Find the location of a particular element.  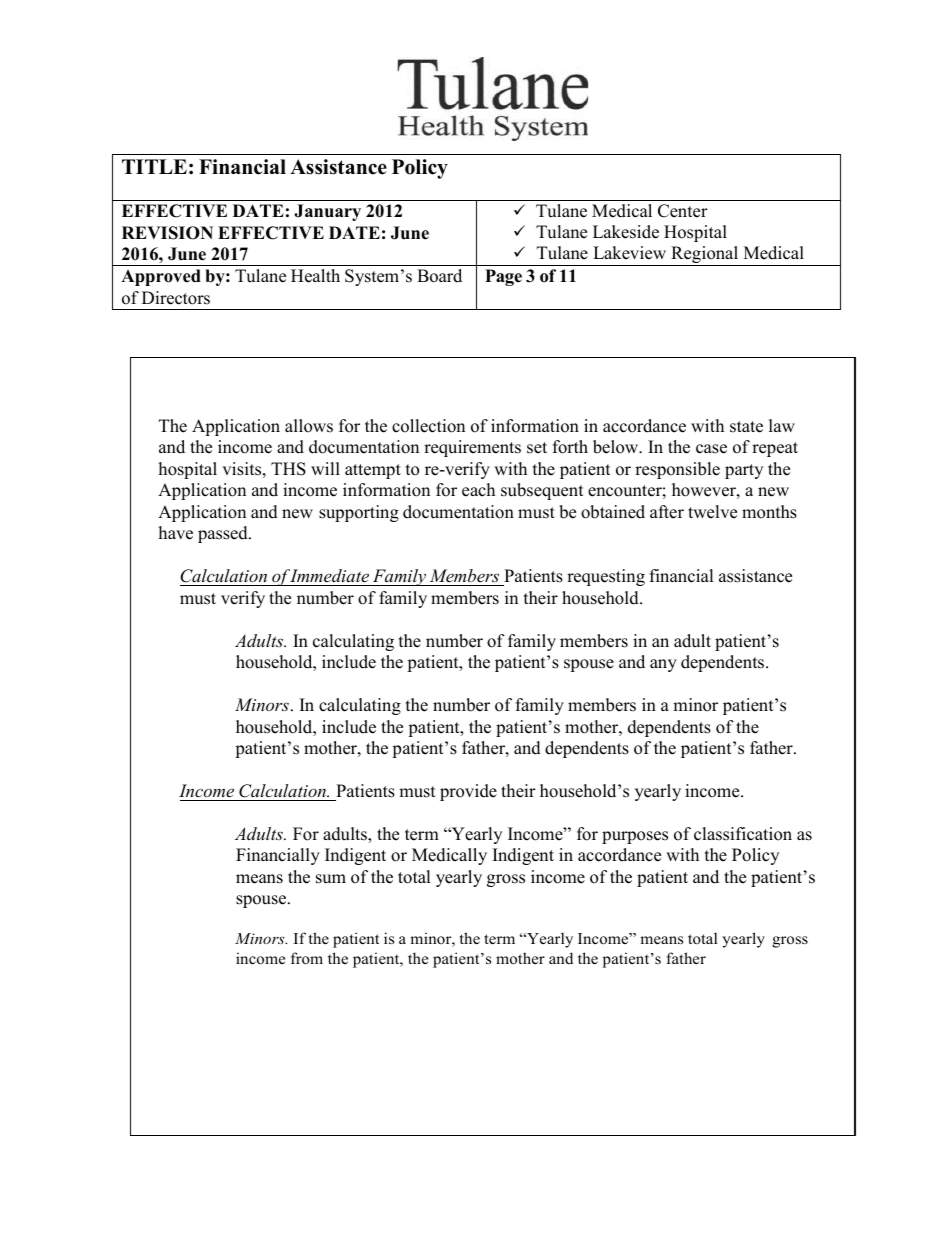

Board is located at coordinates (439, 276).
